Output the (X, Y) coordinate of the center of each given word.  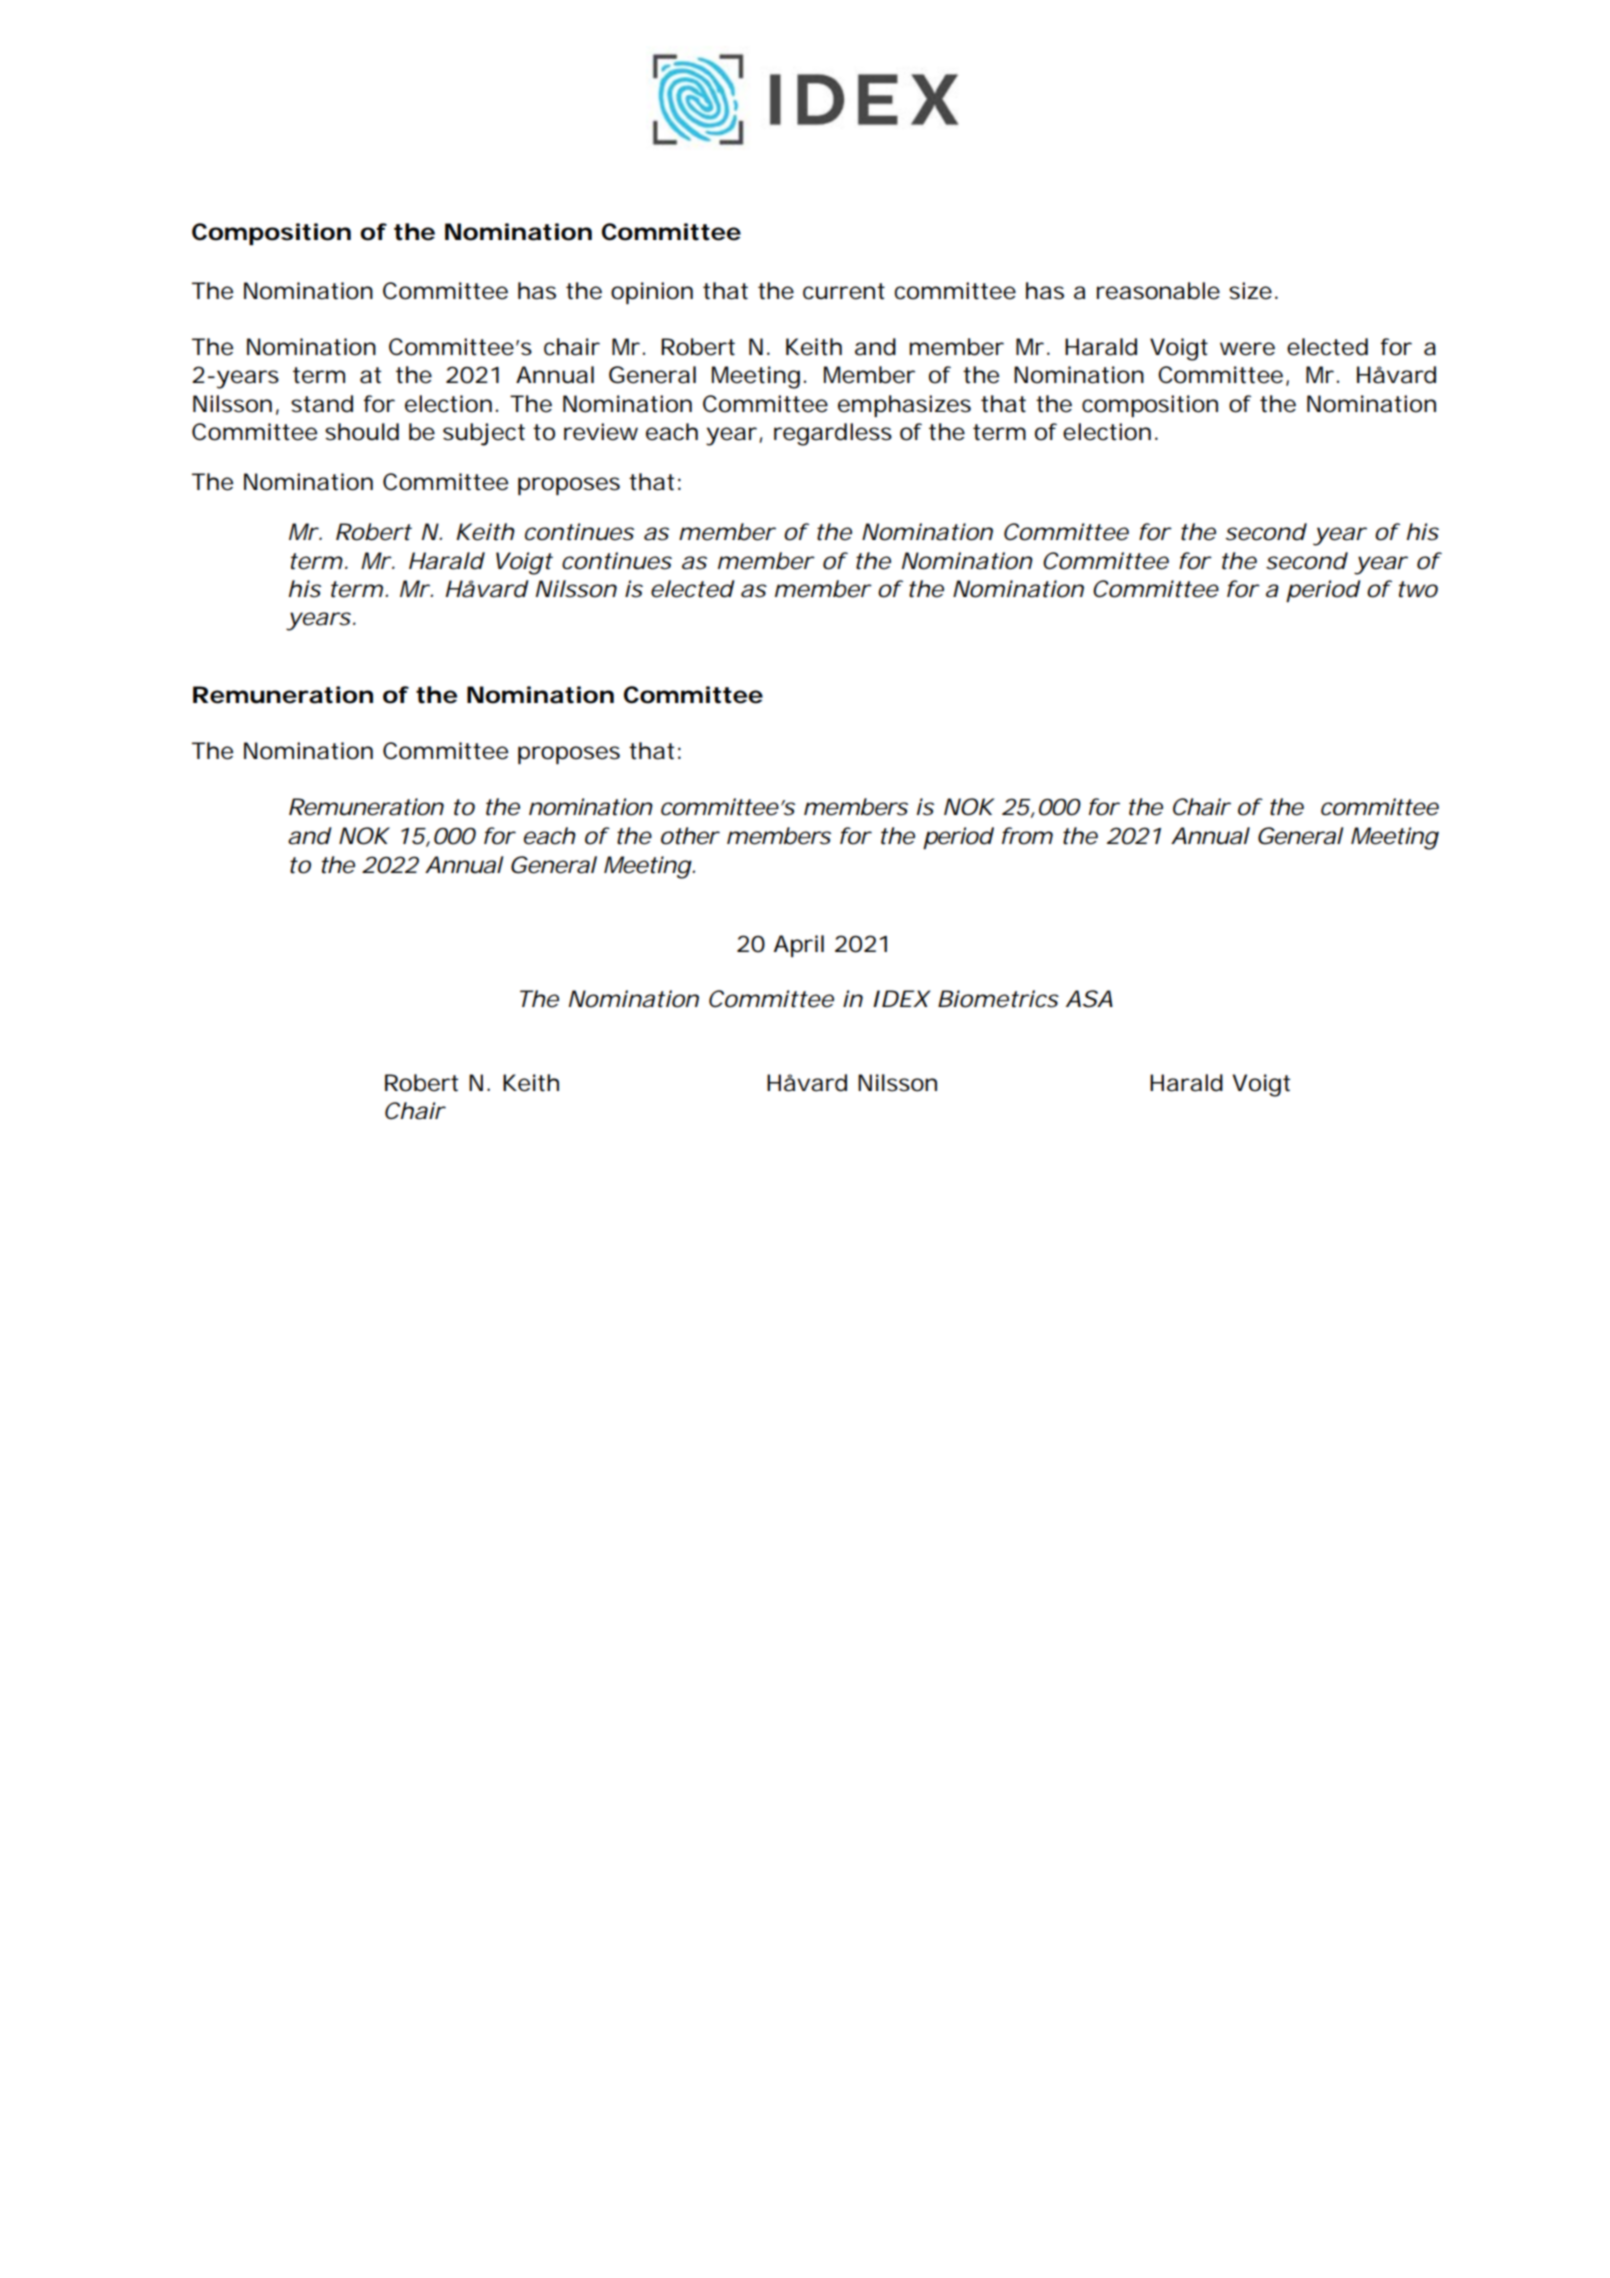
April (799, 946)
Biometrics (998, 999)
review (601, 432)
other (690, 836)
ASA (1089, 999)
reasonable (1158, 291)
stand (322, 404)
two (1418, 589)
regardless (833, 434)
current (844, 291)
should (362, 432)
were (1247, 349)
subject (484, 434)
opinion (652, 293)
